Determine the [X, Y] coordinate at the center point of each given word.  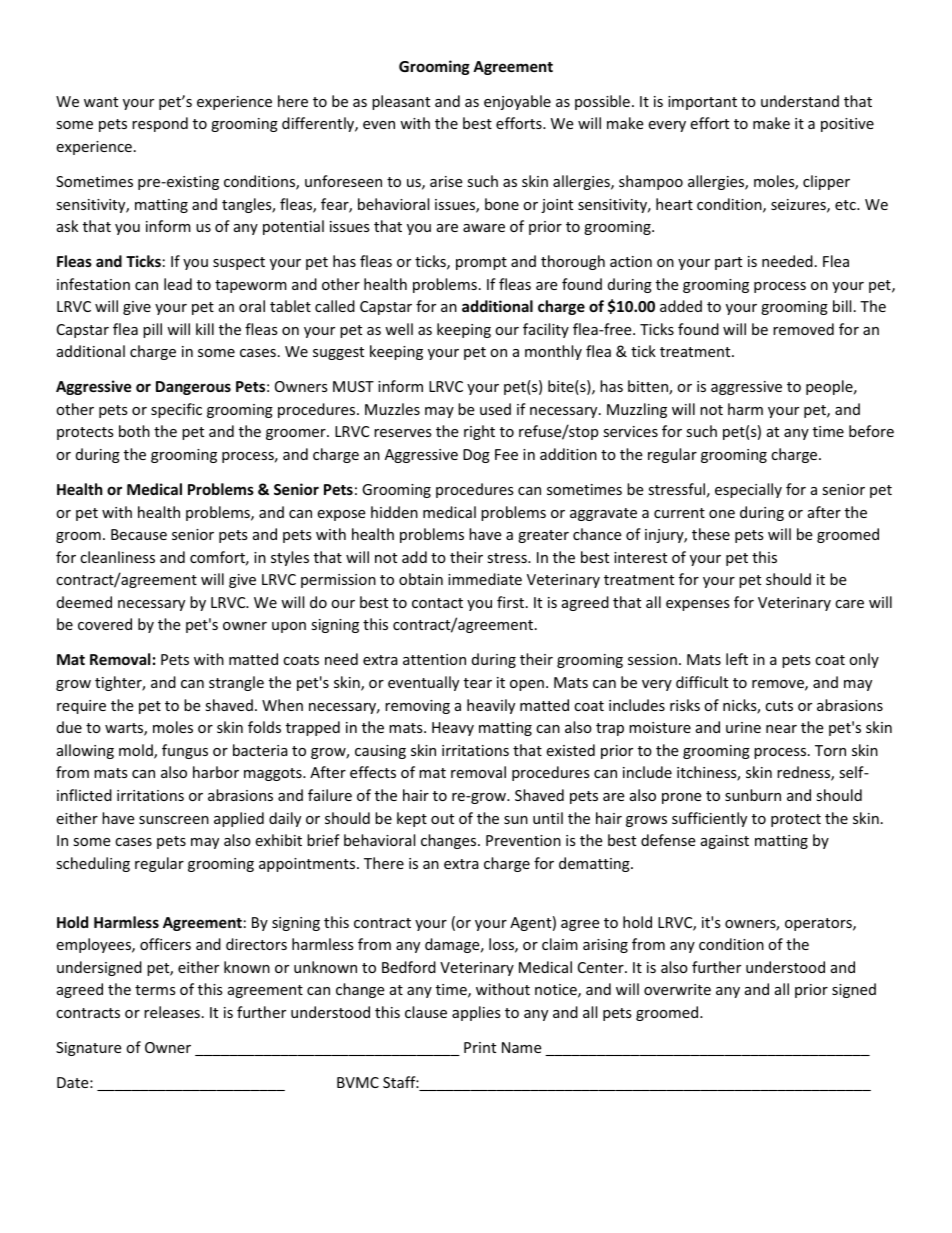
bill [842, 306]
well [399, 329]
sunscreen [174, 820]
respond [160, 124]
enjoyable [517, 102]
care [849, 604]
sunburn [753, 795]
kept [412, 819]
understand [800, 101]
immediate [485, 579]
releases [172, 1012]
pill [152, 330]
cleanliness [117, 557]
